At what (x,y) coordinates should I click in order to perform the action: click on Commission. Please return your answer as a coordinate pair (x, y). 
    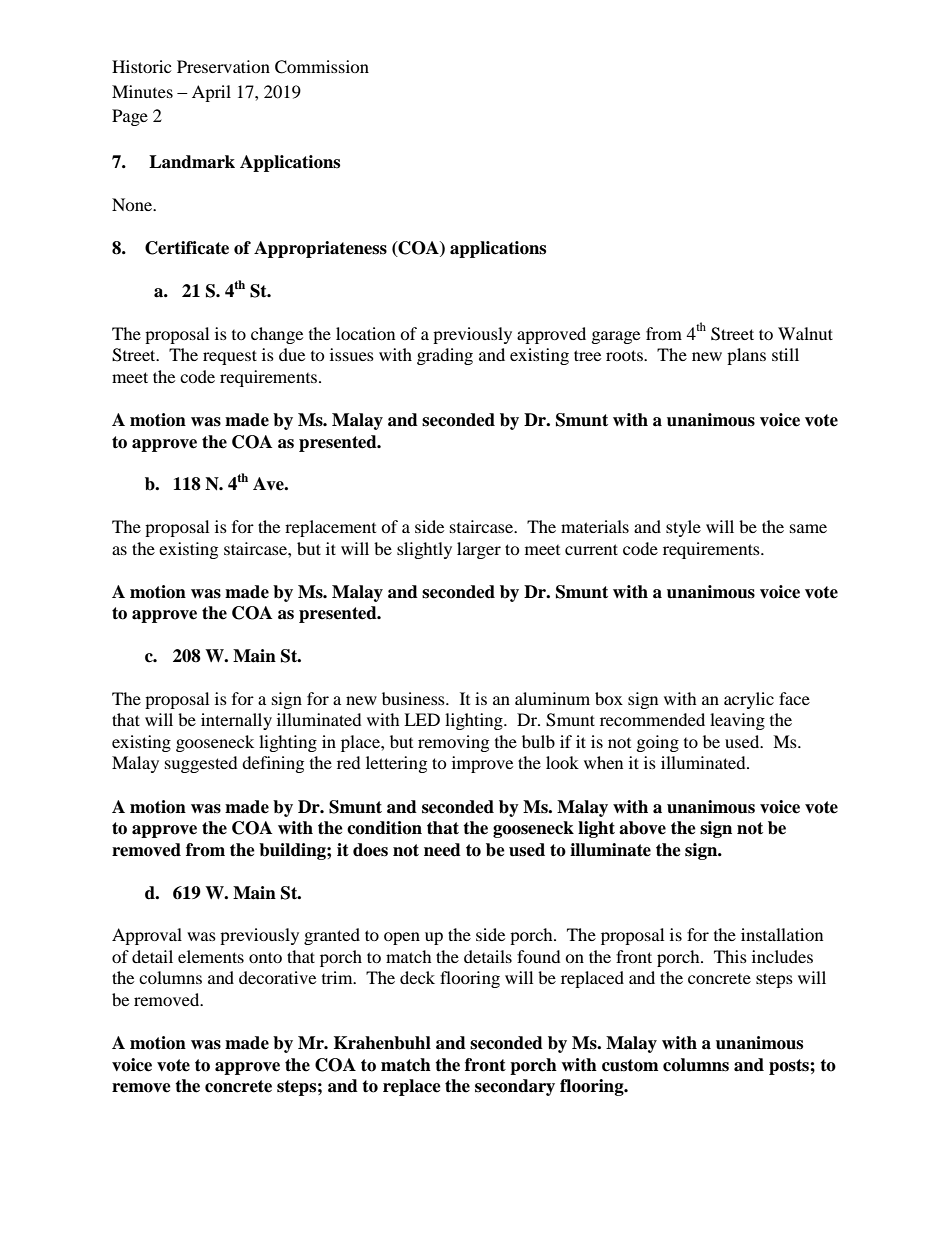
    Looking at the image, I should click on (322, 67).
